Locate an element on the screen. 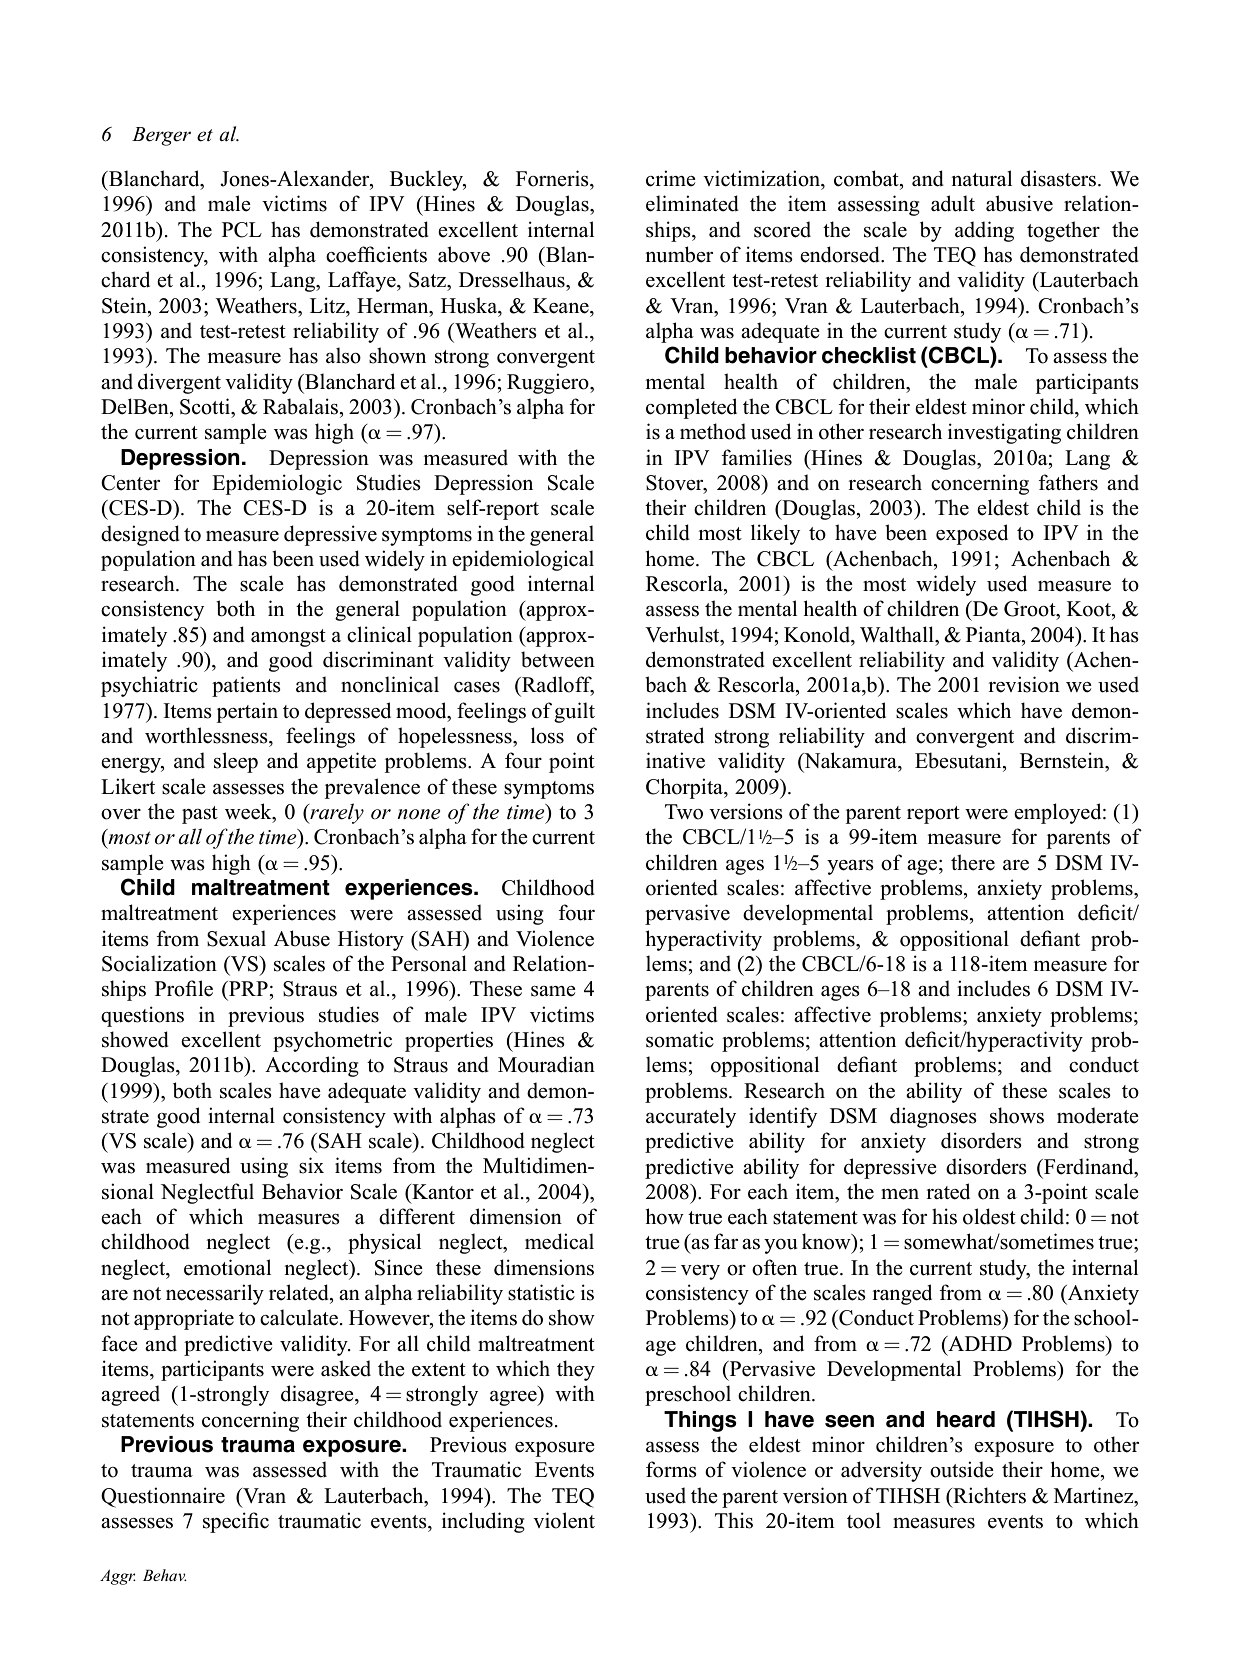  there is located at coordinates (973, 862).
